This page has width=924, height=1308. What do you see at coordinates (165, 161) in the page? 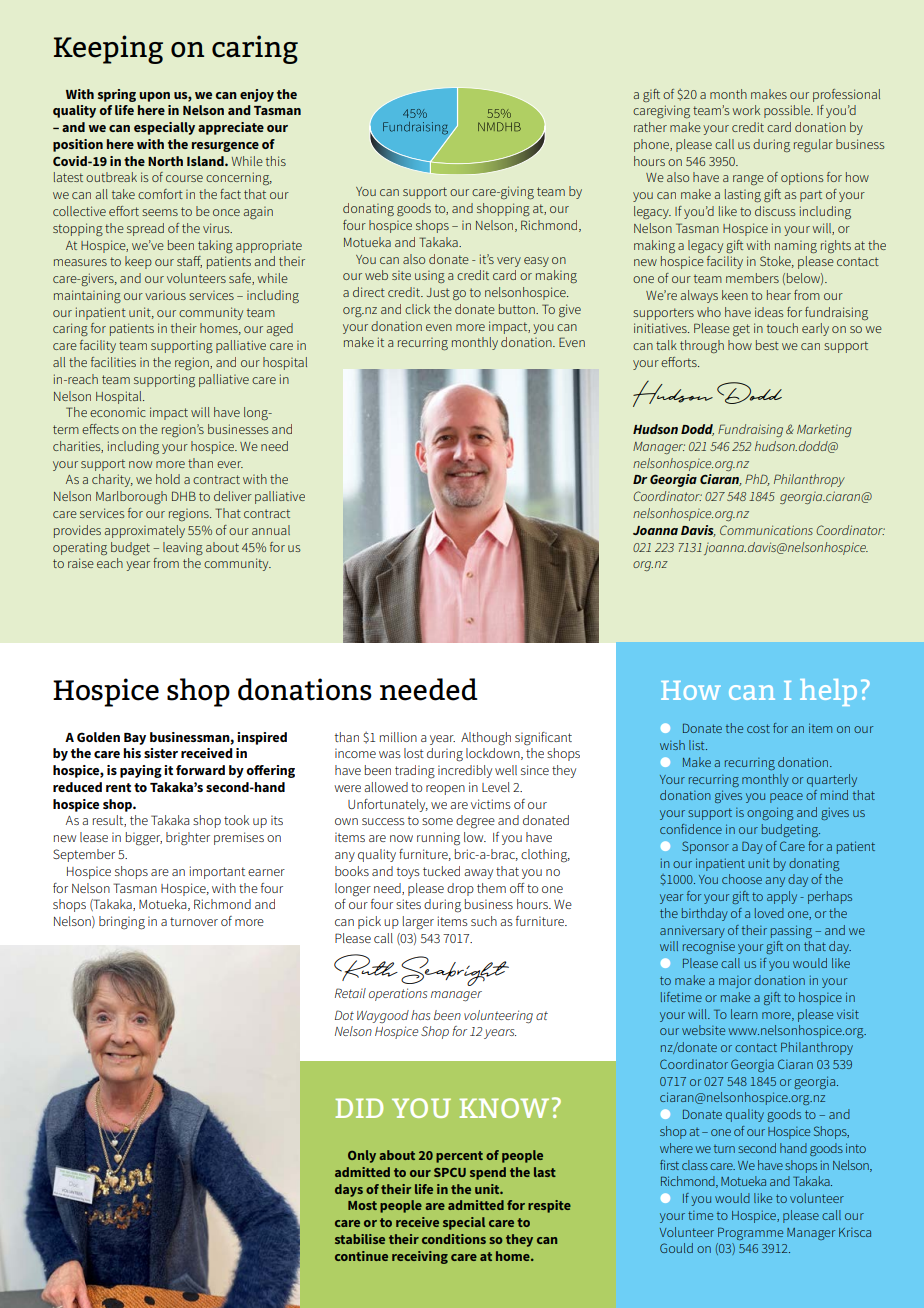
I see `North` at bounding box center [165, 161].
